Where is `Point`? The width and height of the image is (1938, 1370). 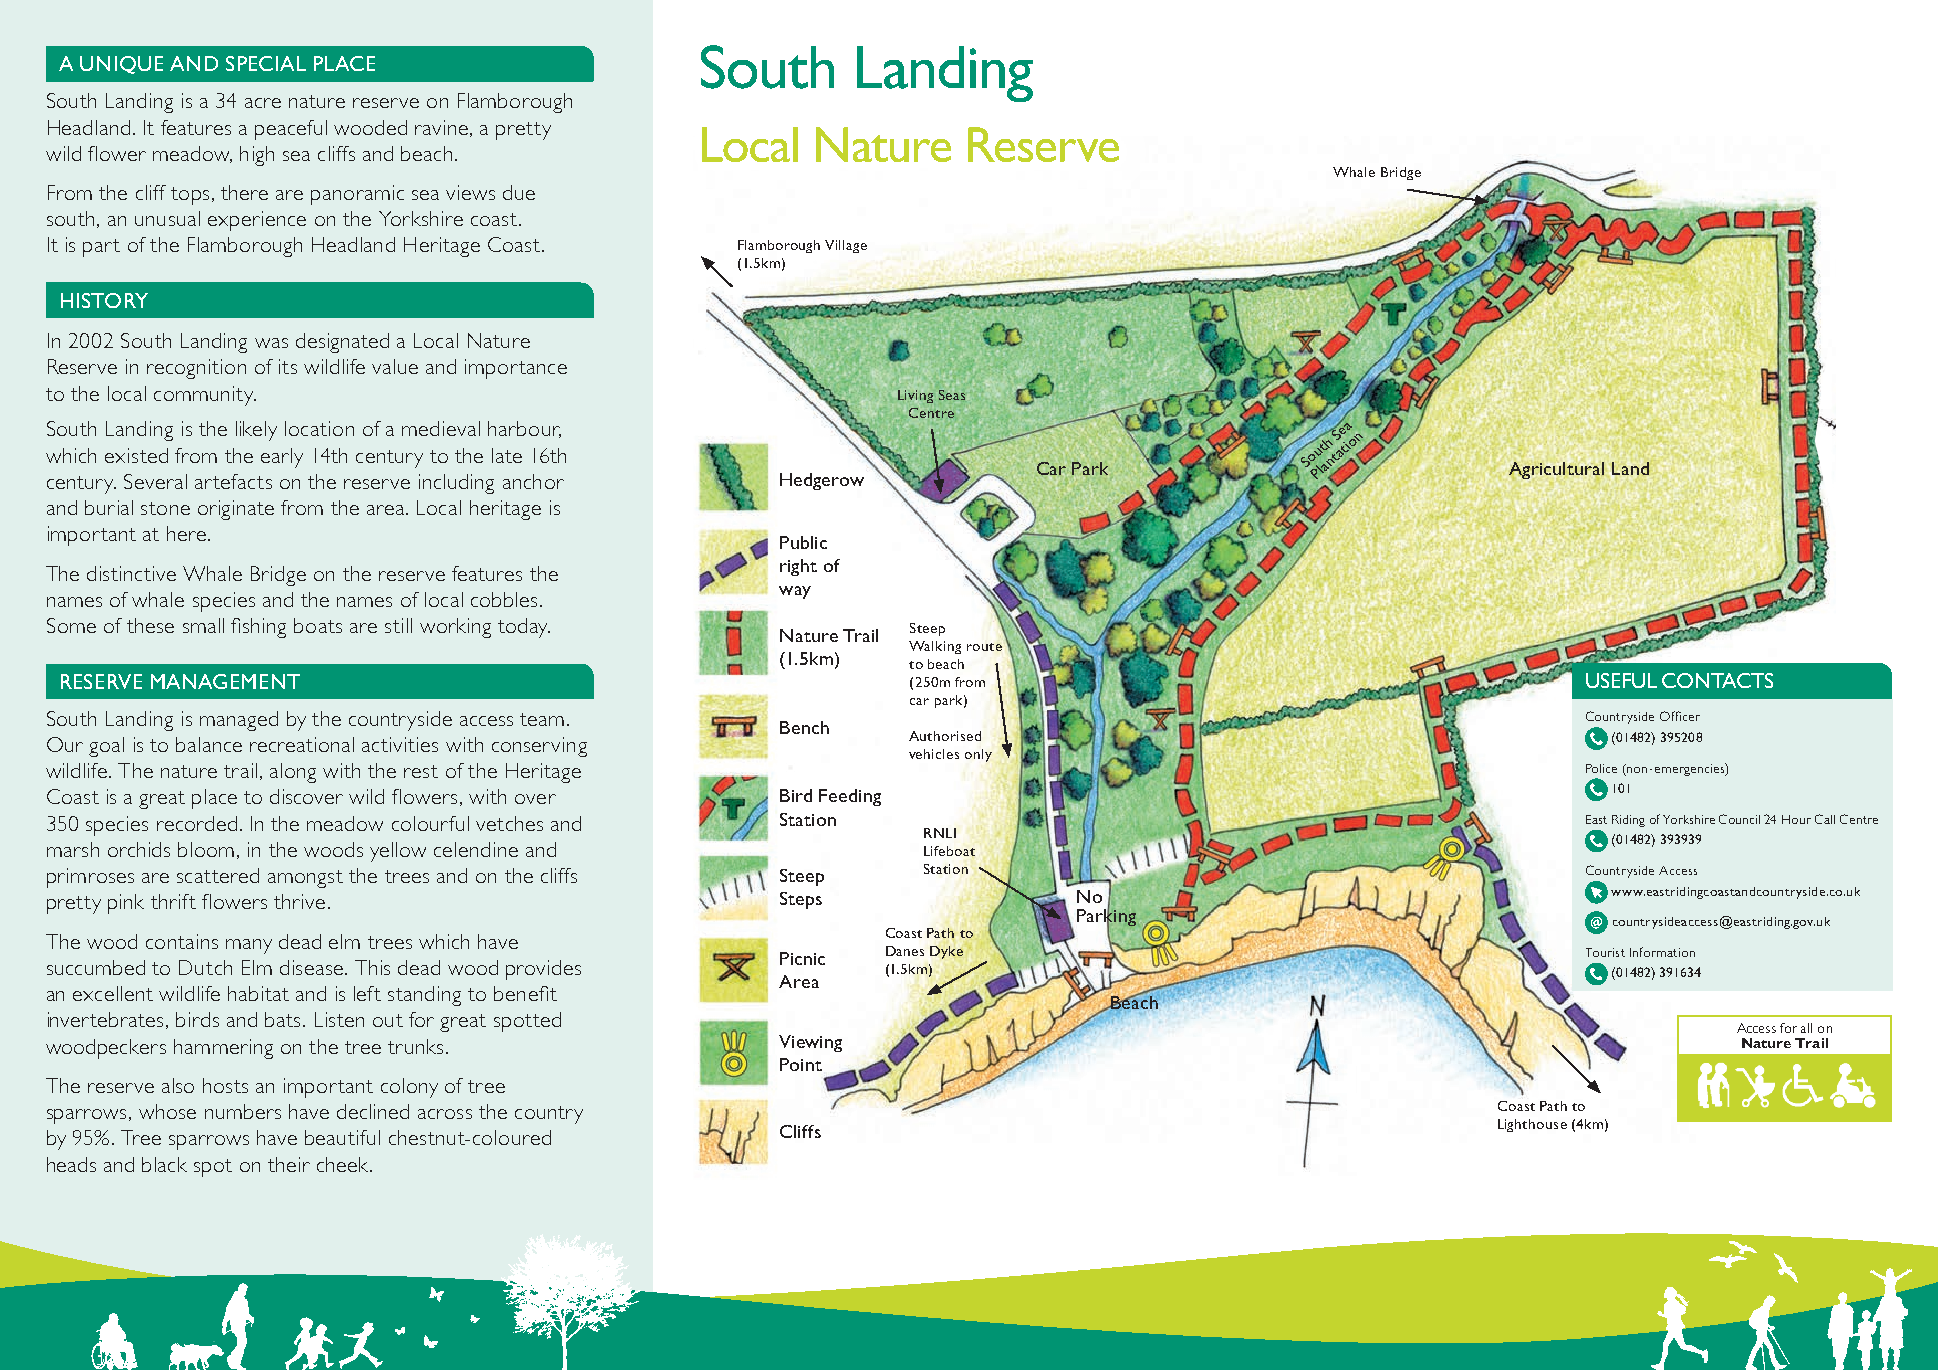 Point is located at coordinates (801, 1064).
